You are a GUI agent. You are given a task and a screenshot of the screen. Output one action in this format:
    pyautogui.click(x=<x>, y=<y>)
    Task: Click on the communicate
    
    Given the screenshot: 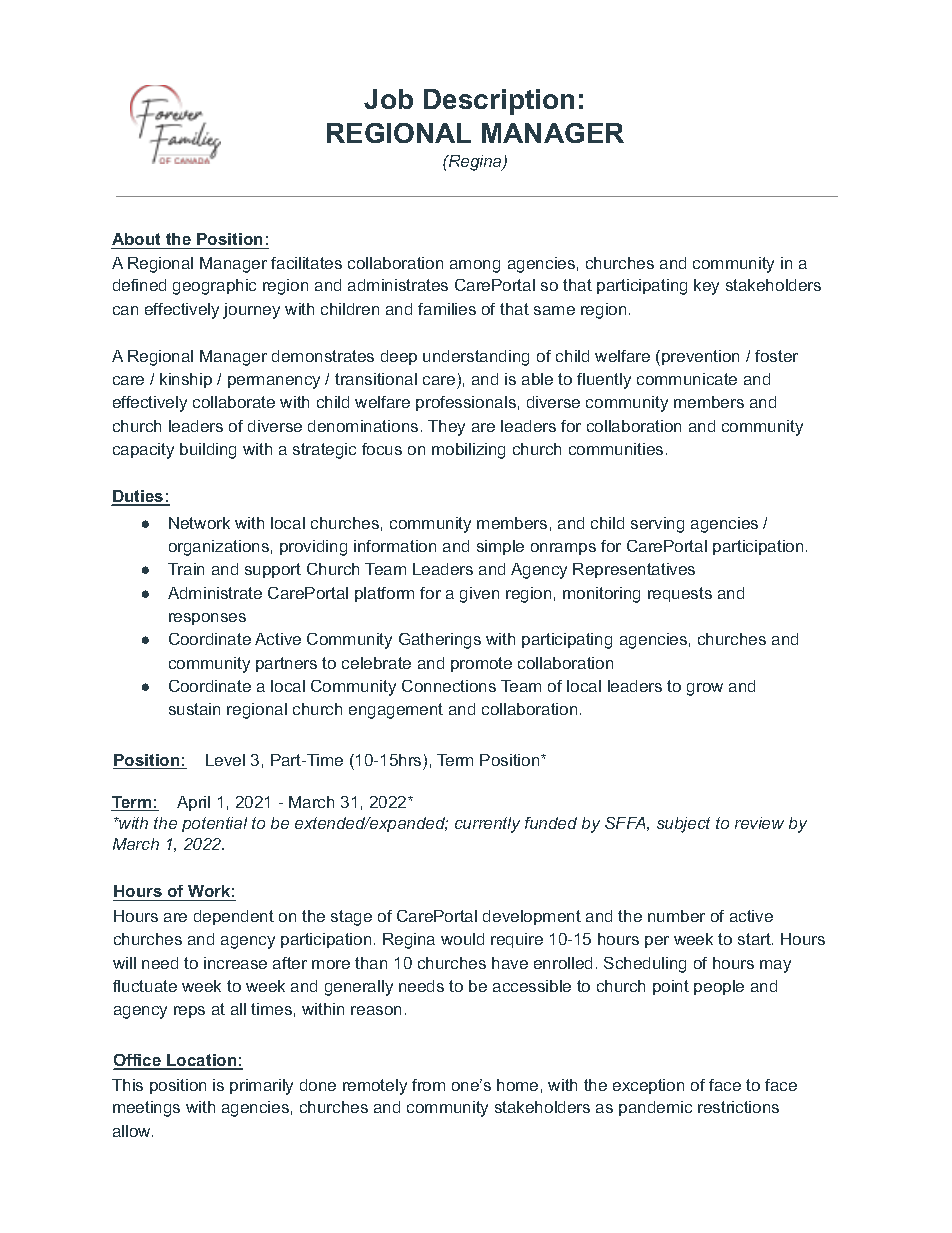 What is the action you would take?
    pyautogui.click(x=687, y=379)
